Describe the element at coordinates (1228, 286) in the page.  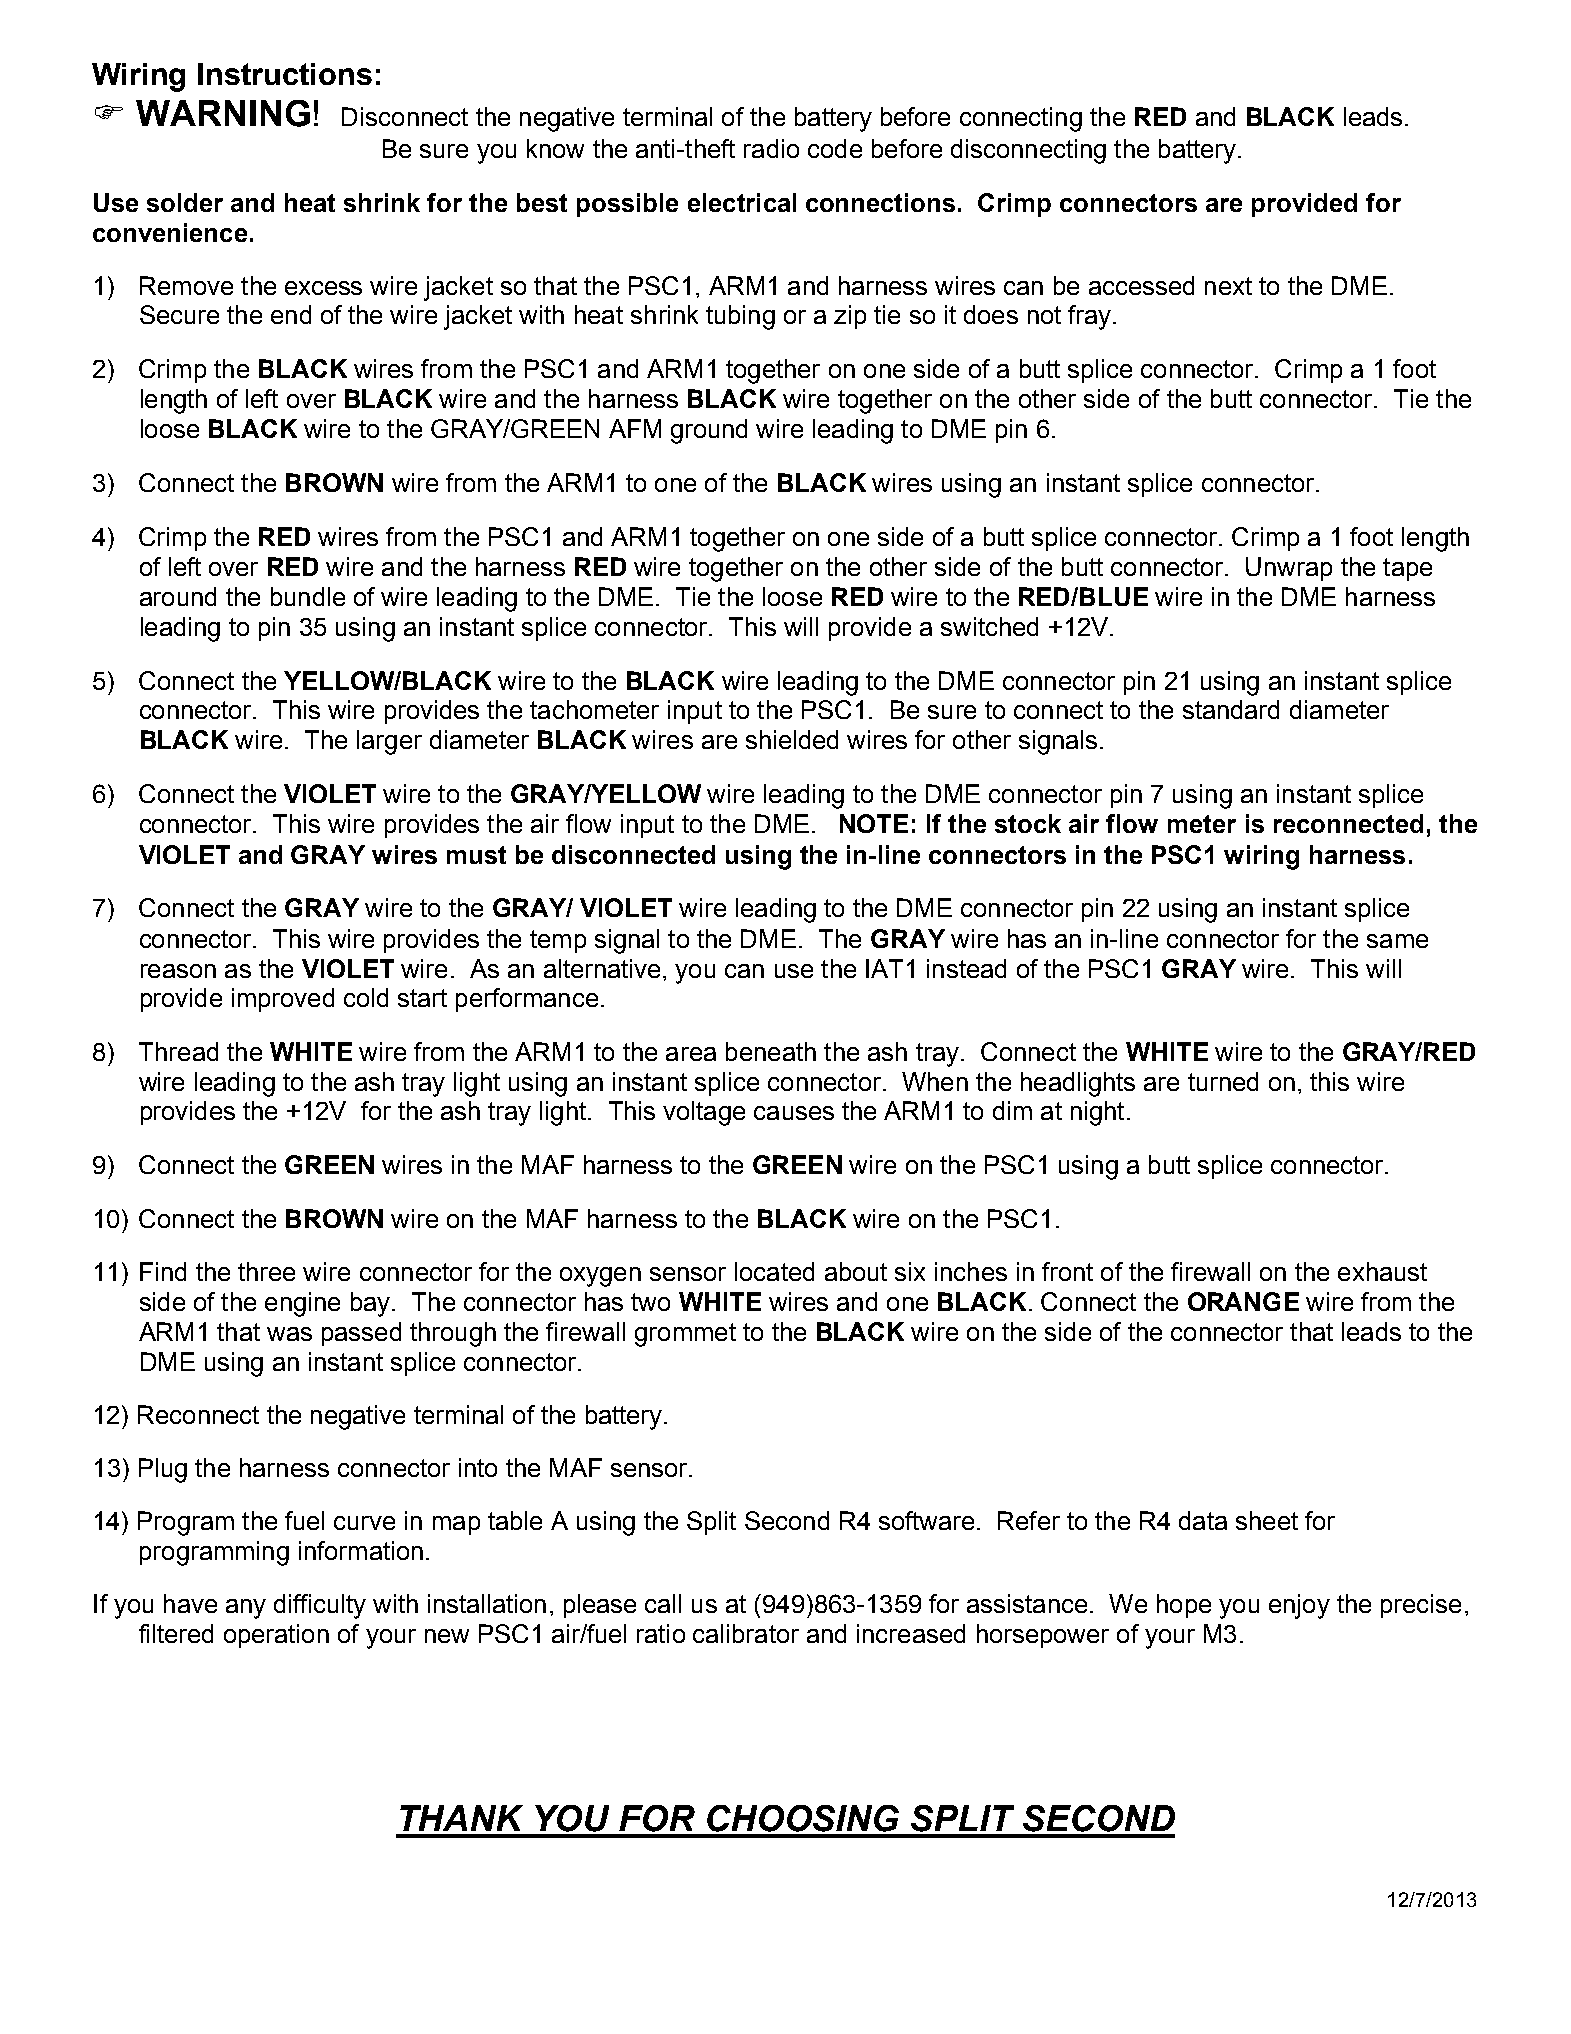
I see `next` at that location.
